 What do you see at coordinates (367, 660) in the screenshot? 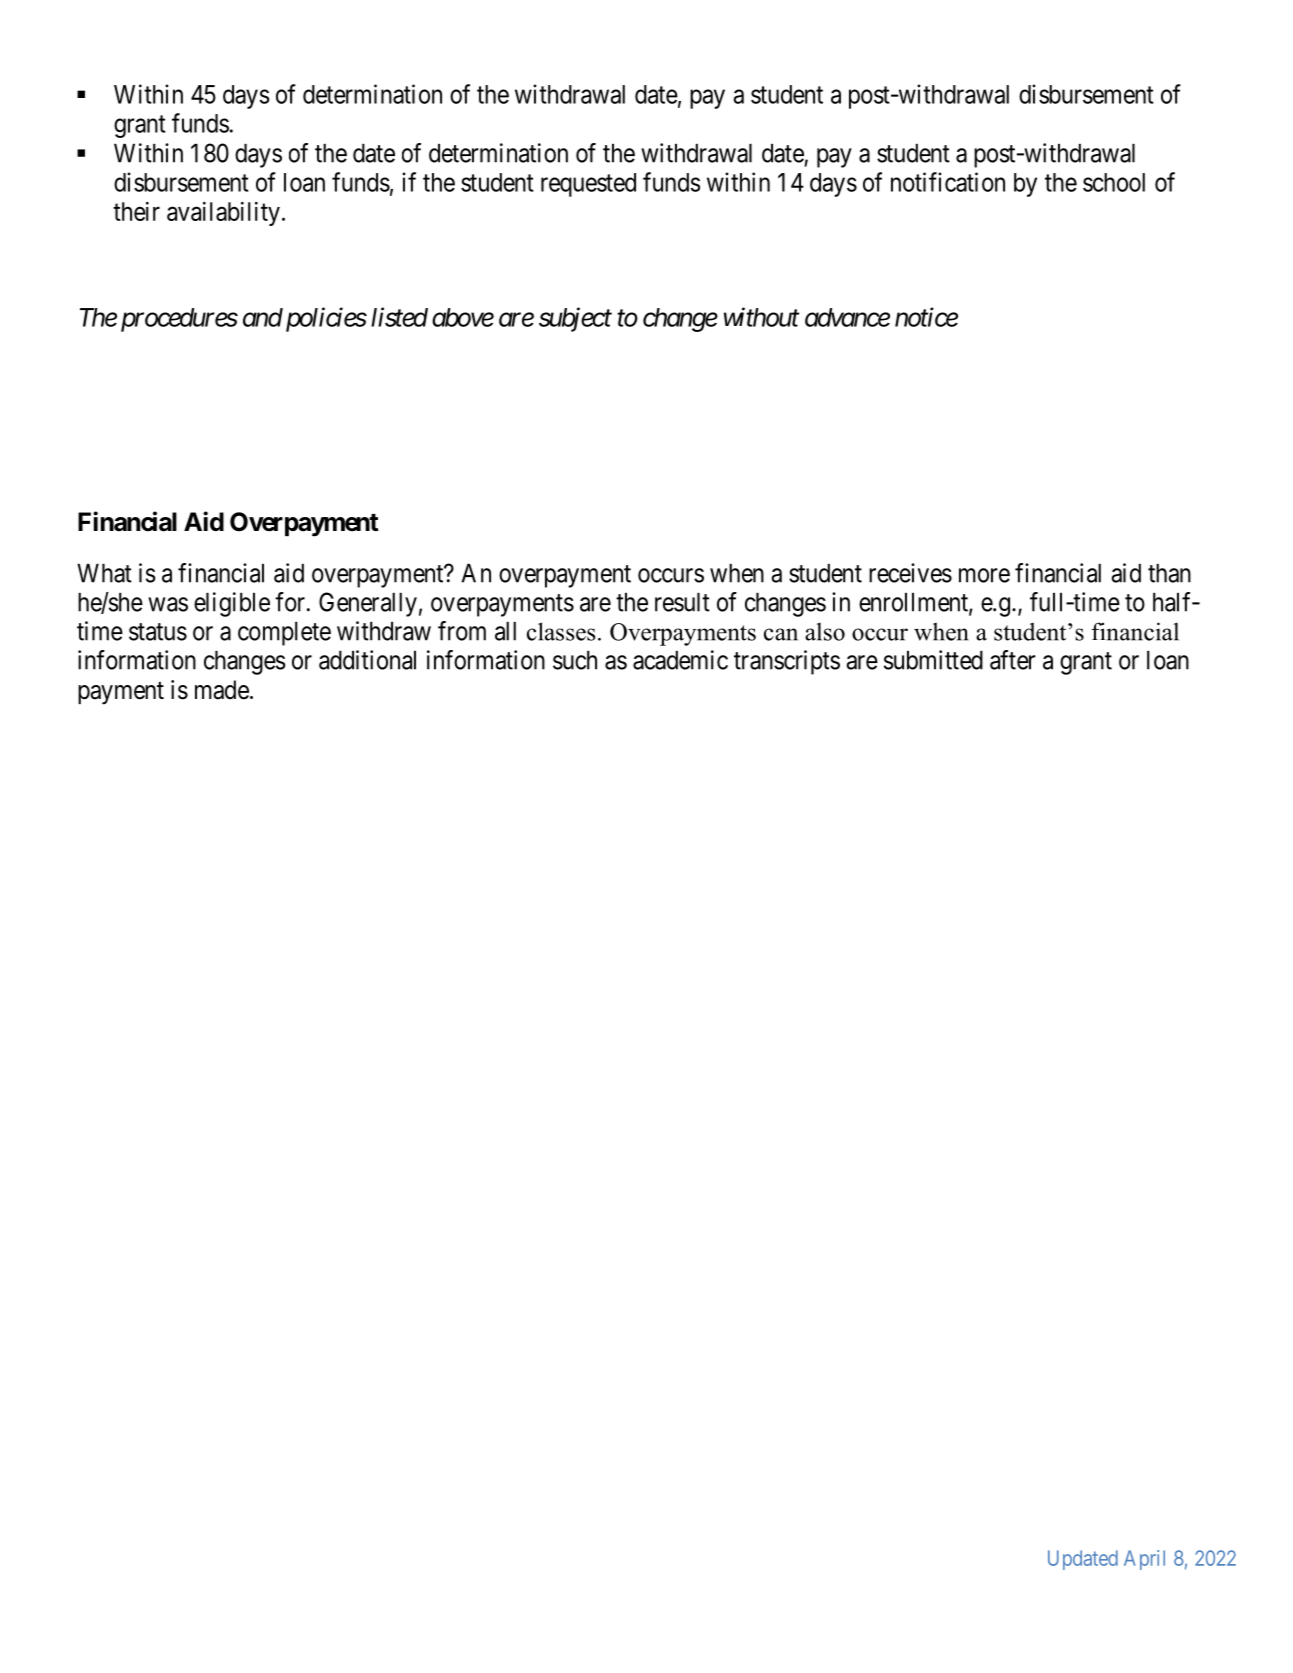
I see `additional` at bounding box center [367, 660].
